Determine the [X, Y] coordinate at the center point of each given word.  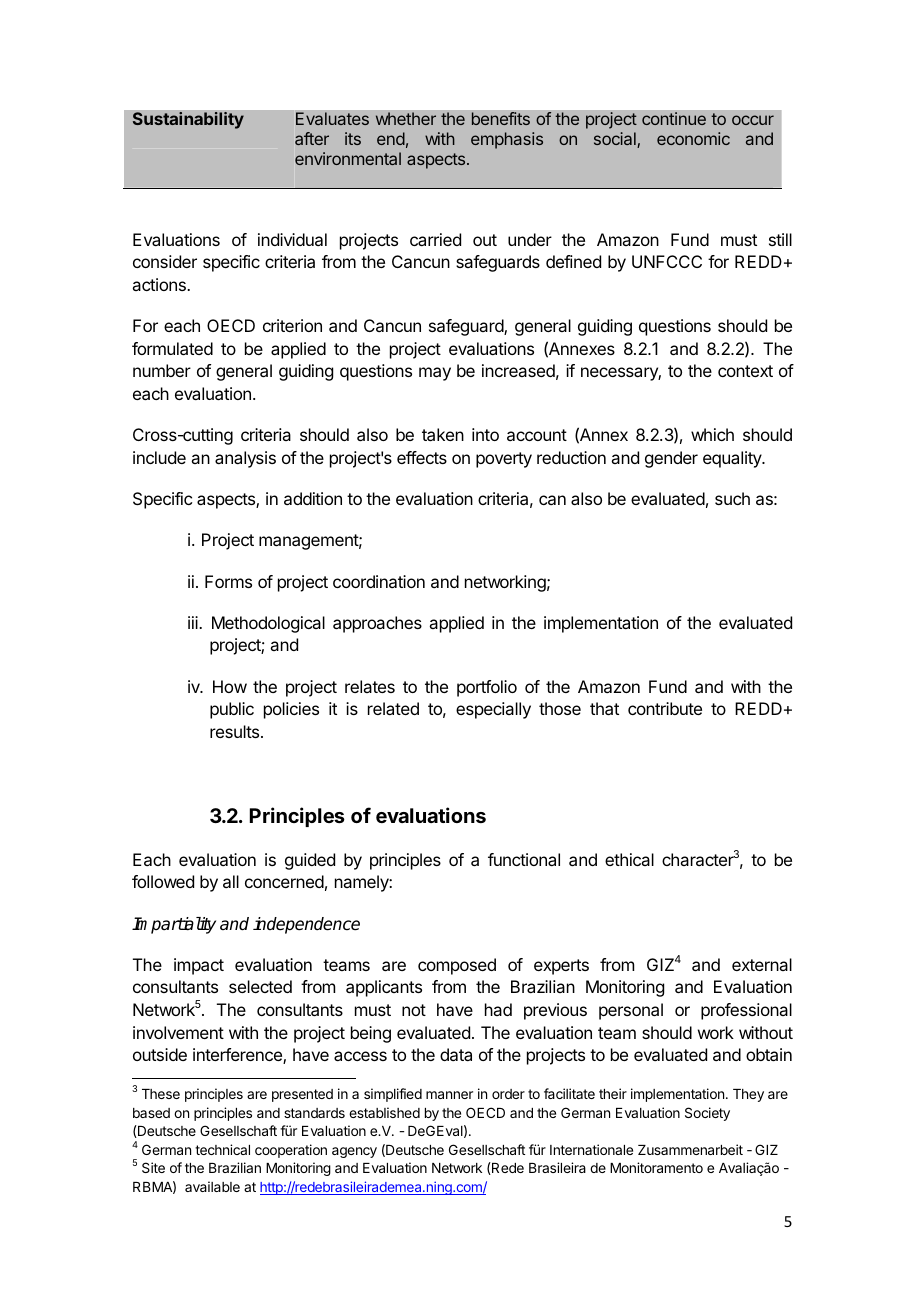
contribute [665, 708]
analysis [245, 459]
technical [222, 1149]
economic [693, 138]
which [712, 434]
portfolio [487, 688]
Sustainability [188, 120]
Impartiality [174, 925]
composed [457, 966]
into [485, 434]
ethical [629, 859]
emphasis [507, 140]
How [230, 686]
